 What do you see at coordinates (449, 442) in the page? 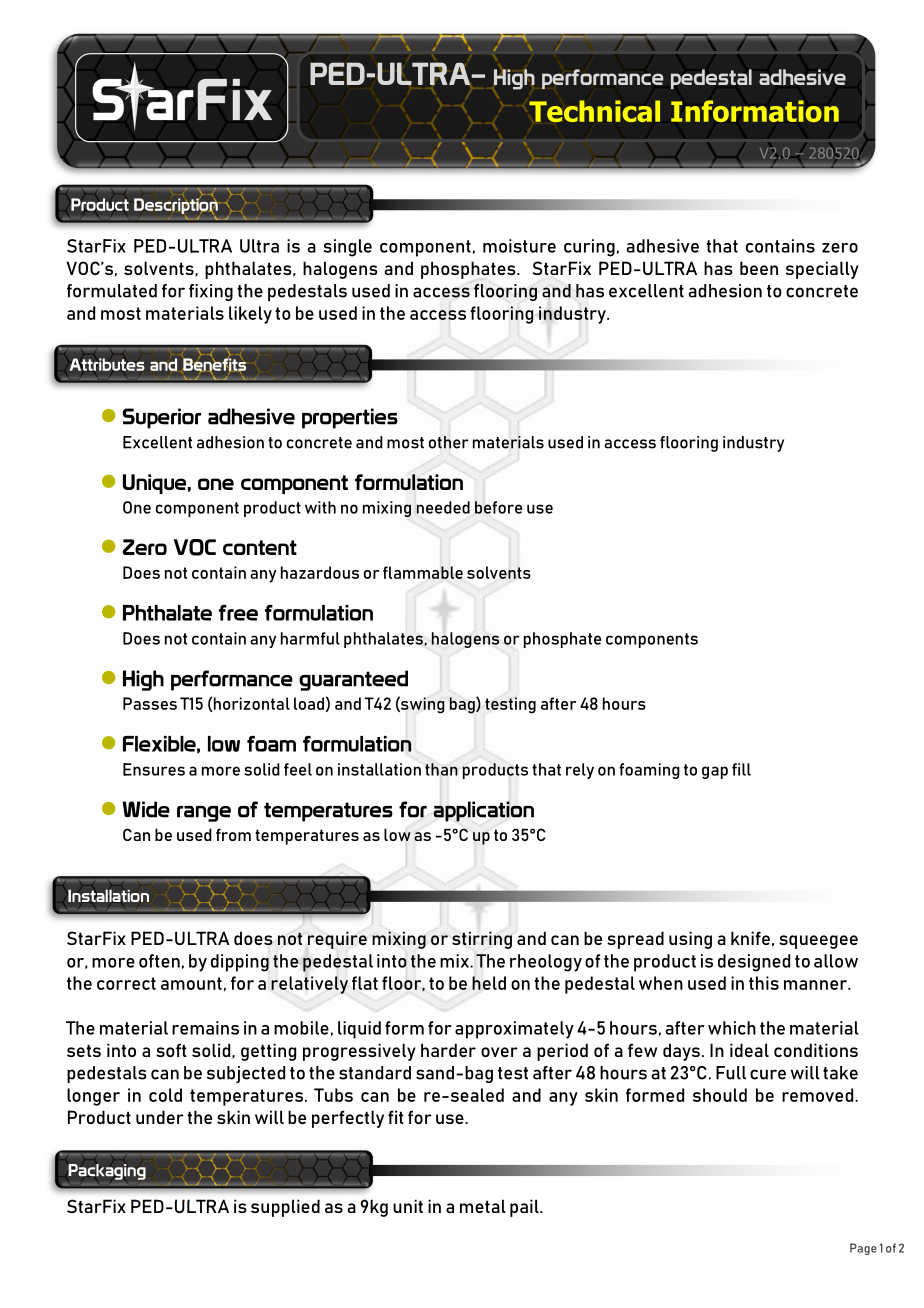
I see `other` at bounding box center [449, 442].
